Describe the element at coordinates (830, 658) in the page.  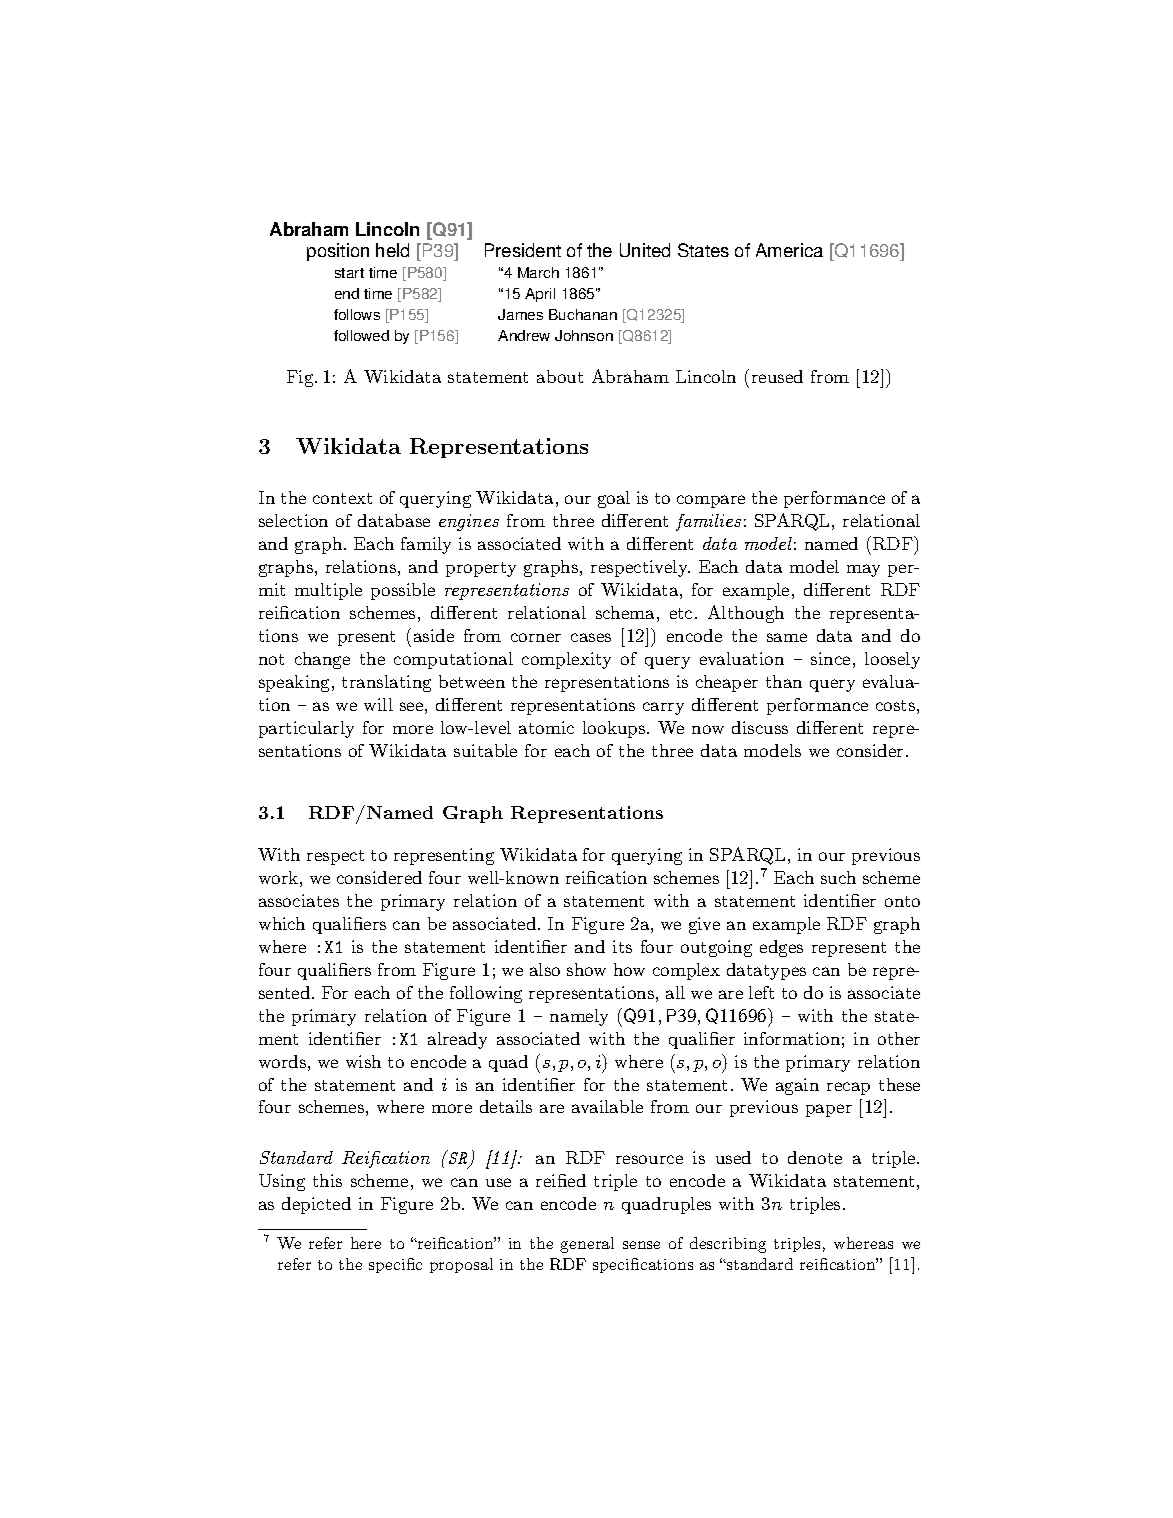
I see `since` at that location.
